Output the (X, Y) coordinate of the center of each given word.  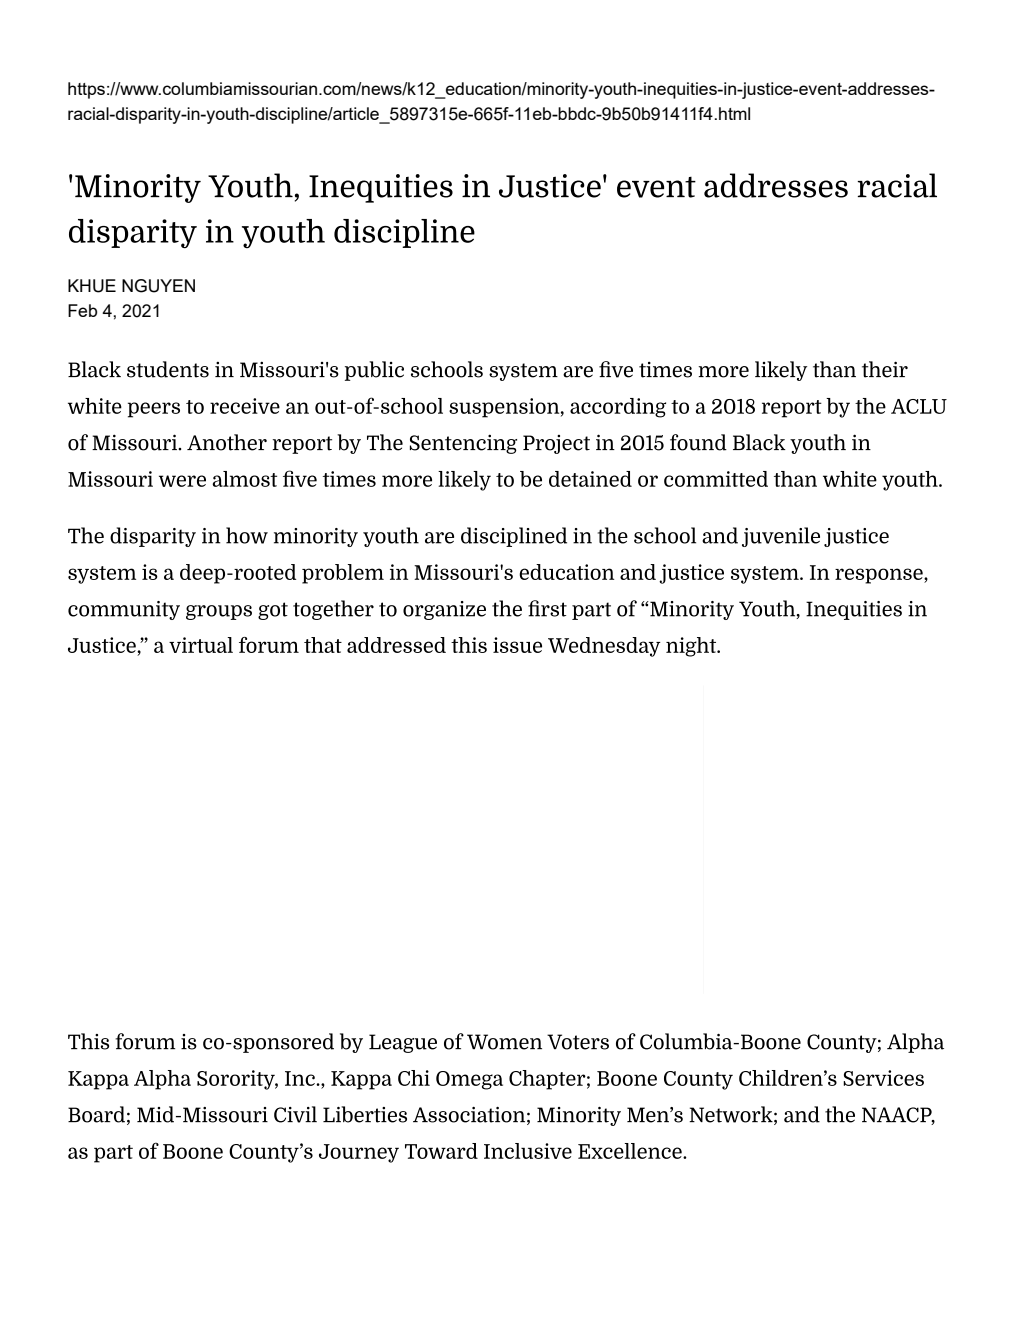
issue (517, 645)
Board (96, 1114)
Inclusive (528, 1151)
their (885, 369)
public (374, 371)
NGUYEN (158, 286)
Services (883, 1078)
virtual (201, 645)
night (692, 647)
